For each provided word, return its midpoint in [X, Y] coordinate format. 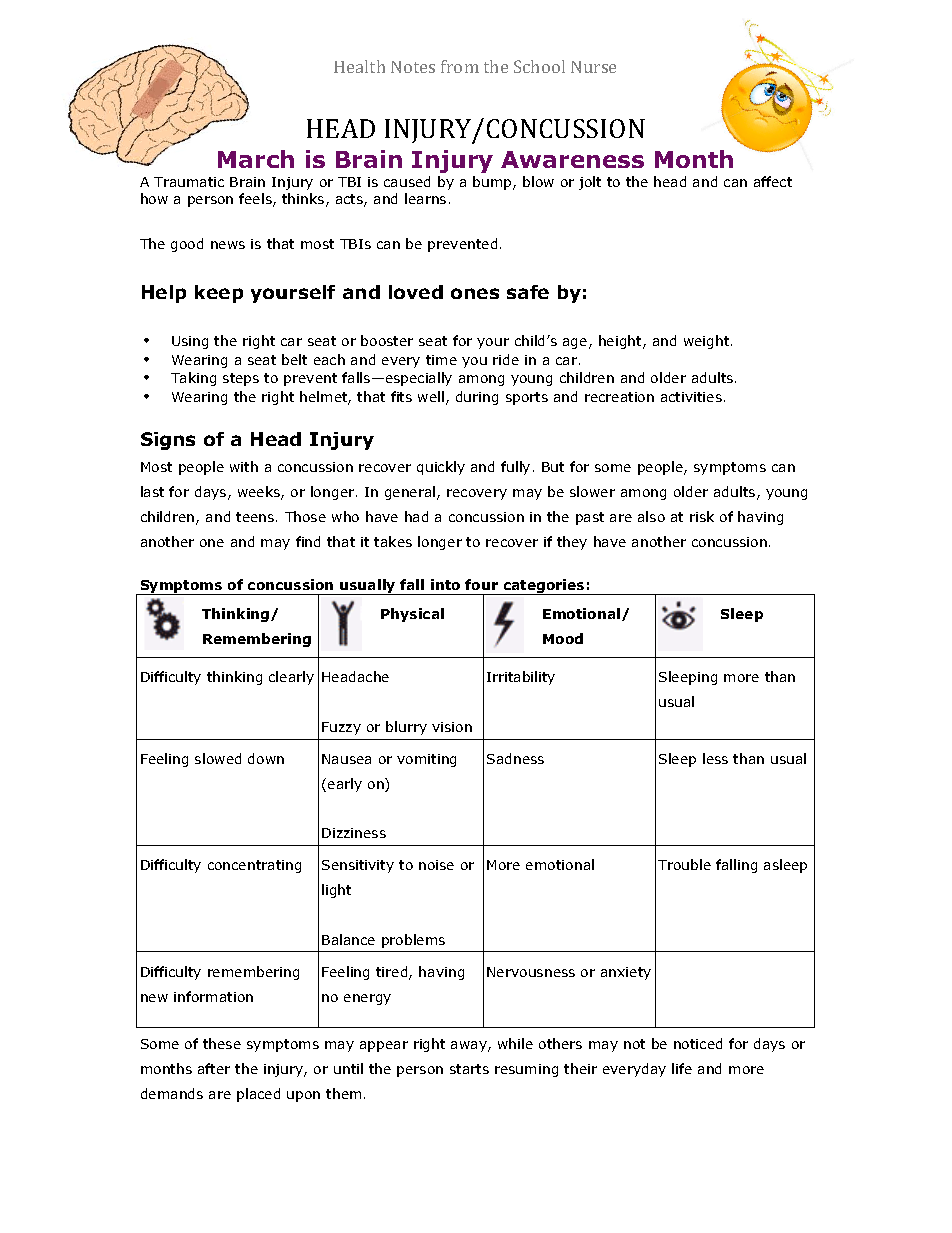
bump [493, 183]
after [214, 1068]
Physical [412, 615]
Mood [563, 638]
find [308, 541]
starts [469, 1069]
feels [256, 200]
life [682, 1068]
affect [773, 181]
